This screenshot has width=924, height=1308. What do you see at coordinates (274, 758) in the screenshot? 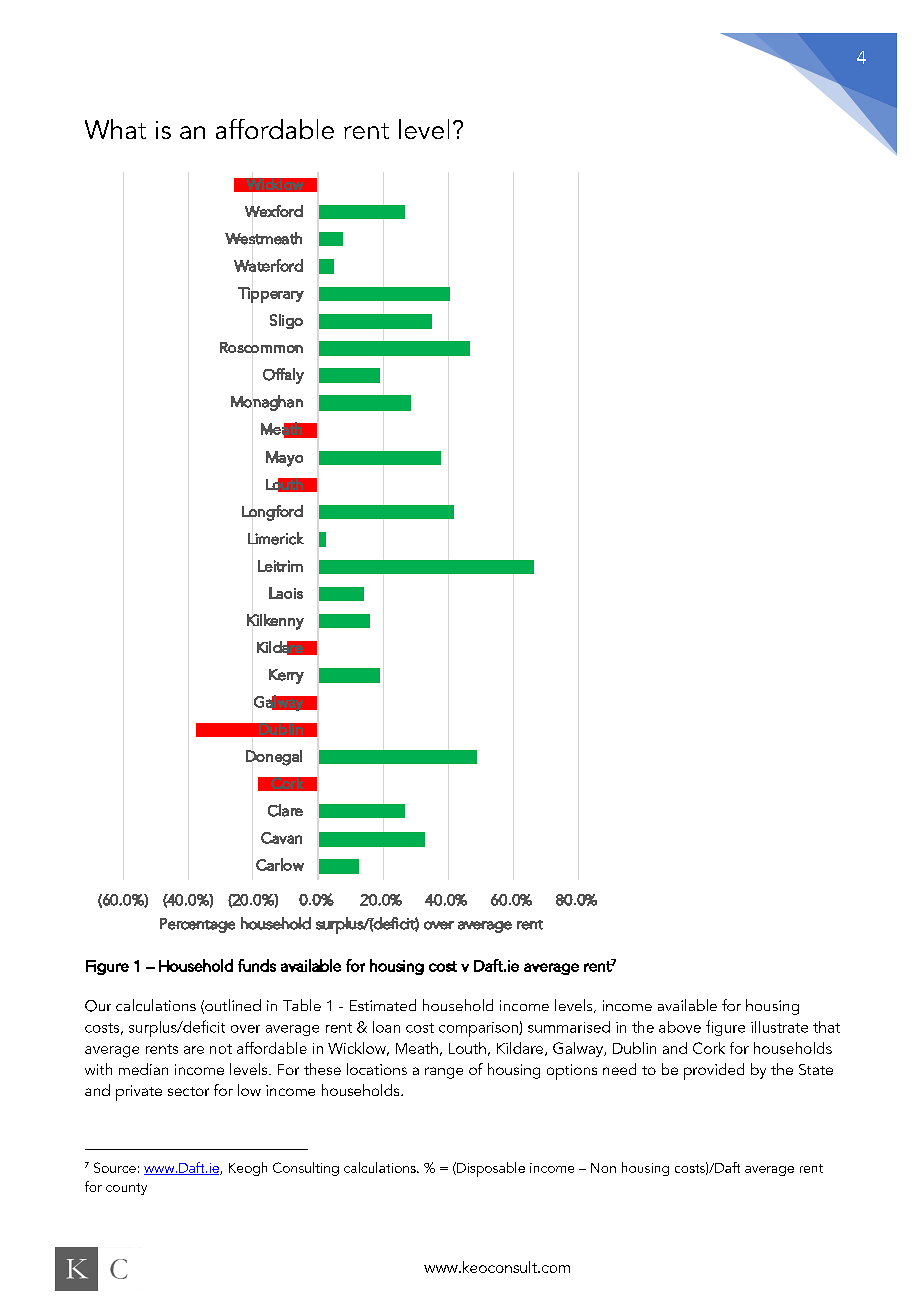
I see `Donegal` at bounding box center [274, 758].
